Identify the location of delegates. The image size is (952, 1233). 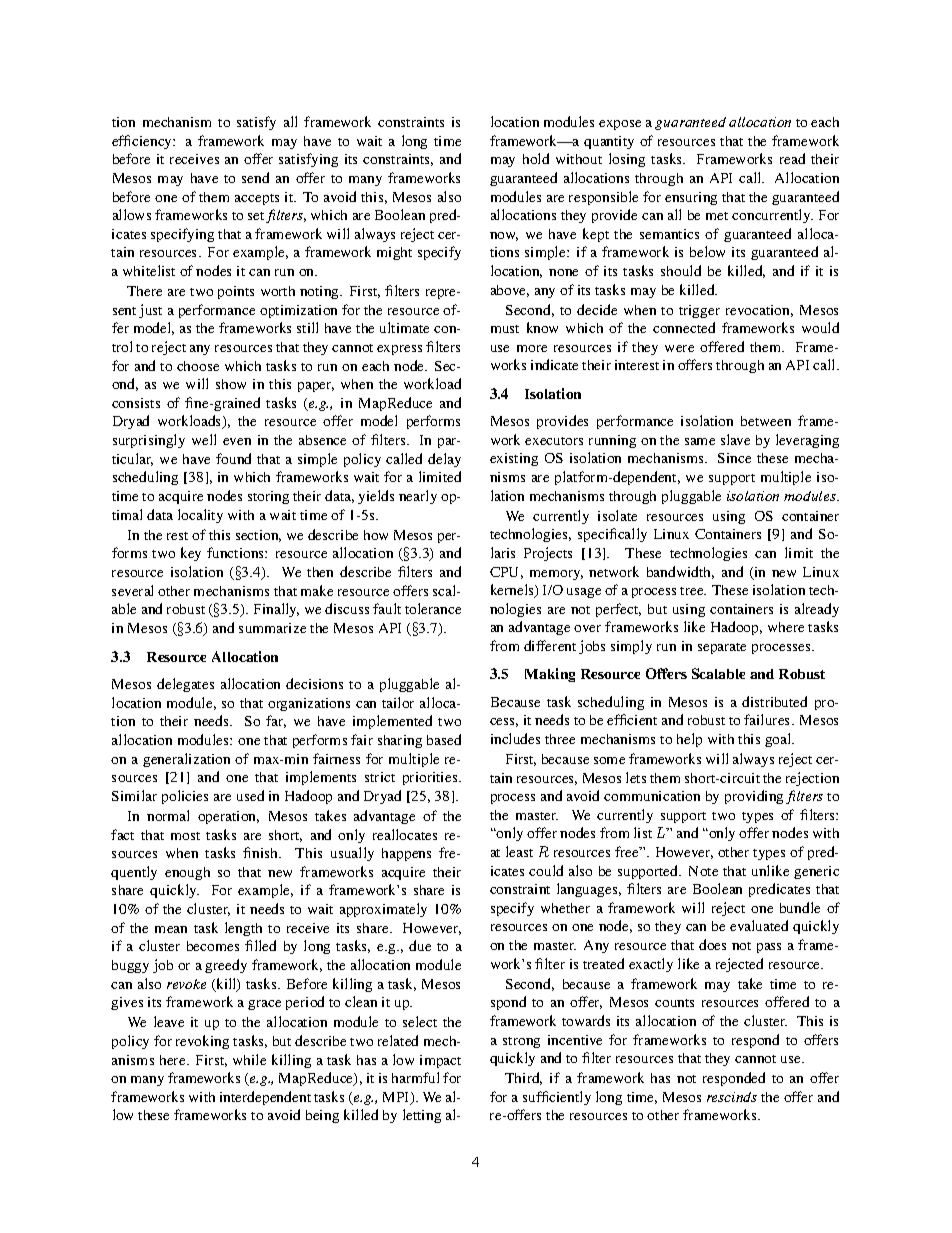
(185, 685).
